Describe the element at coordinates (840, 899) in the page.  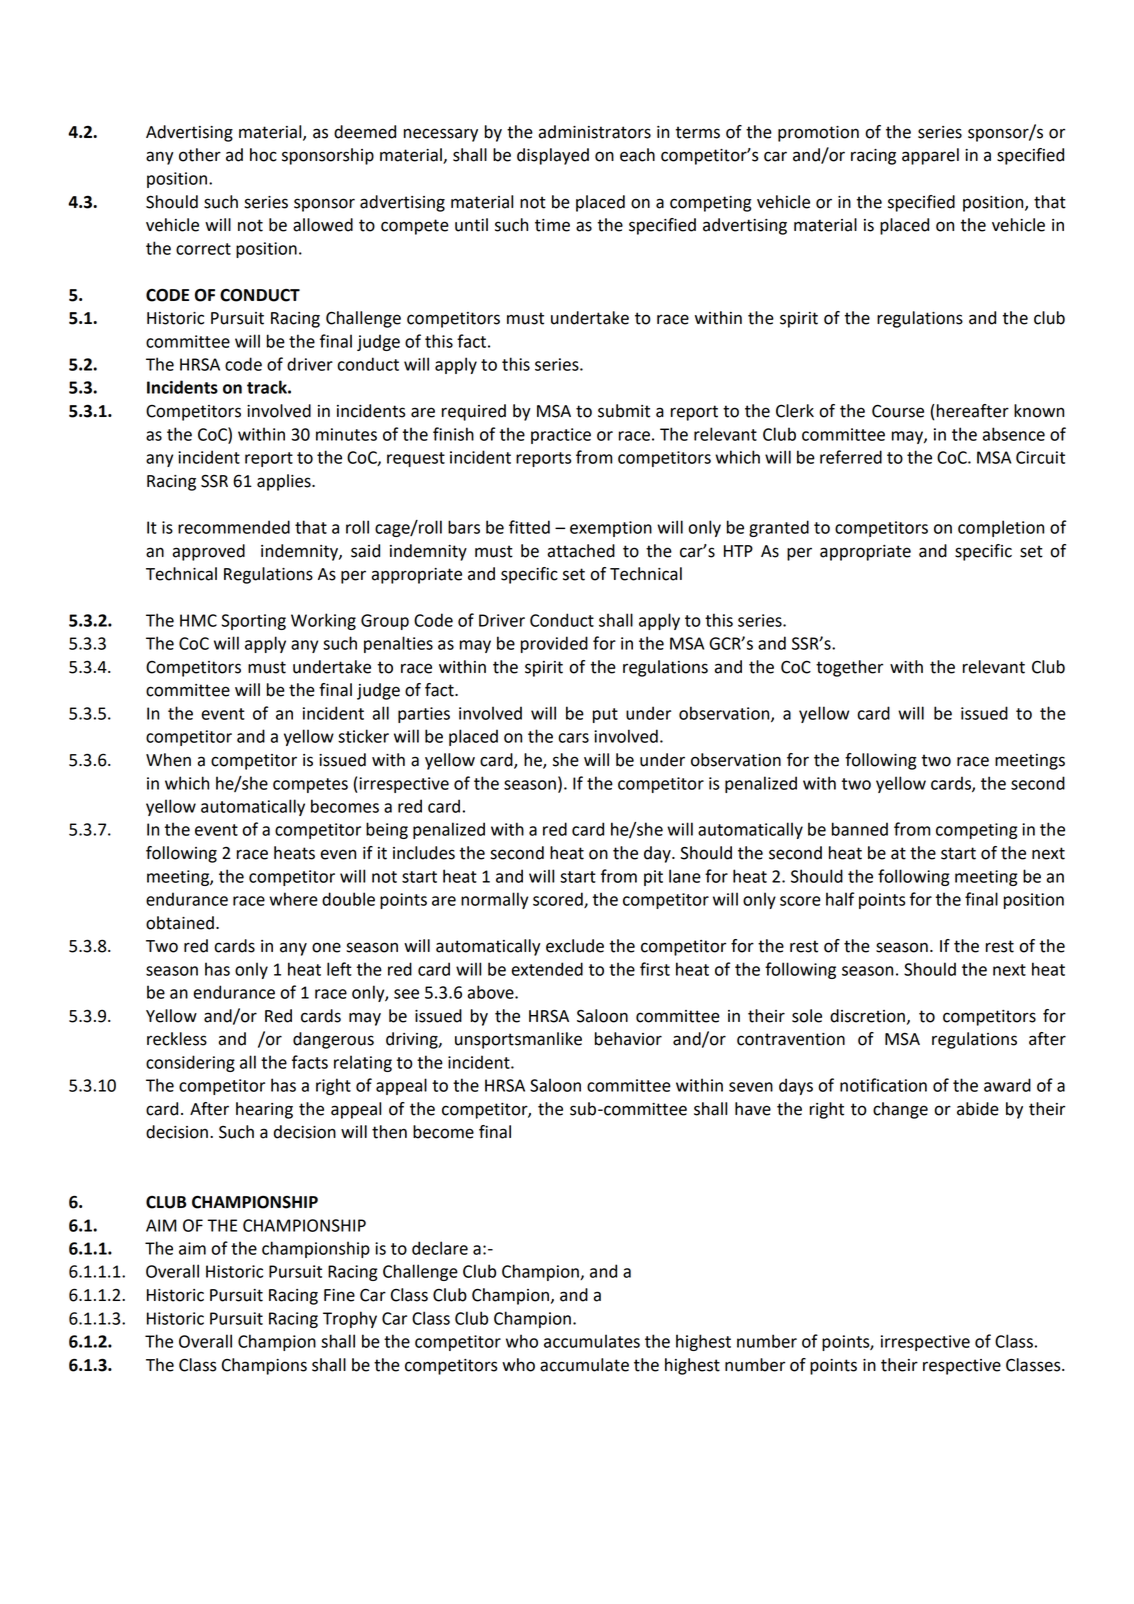
I see `half` at that location.
